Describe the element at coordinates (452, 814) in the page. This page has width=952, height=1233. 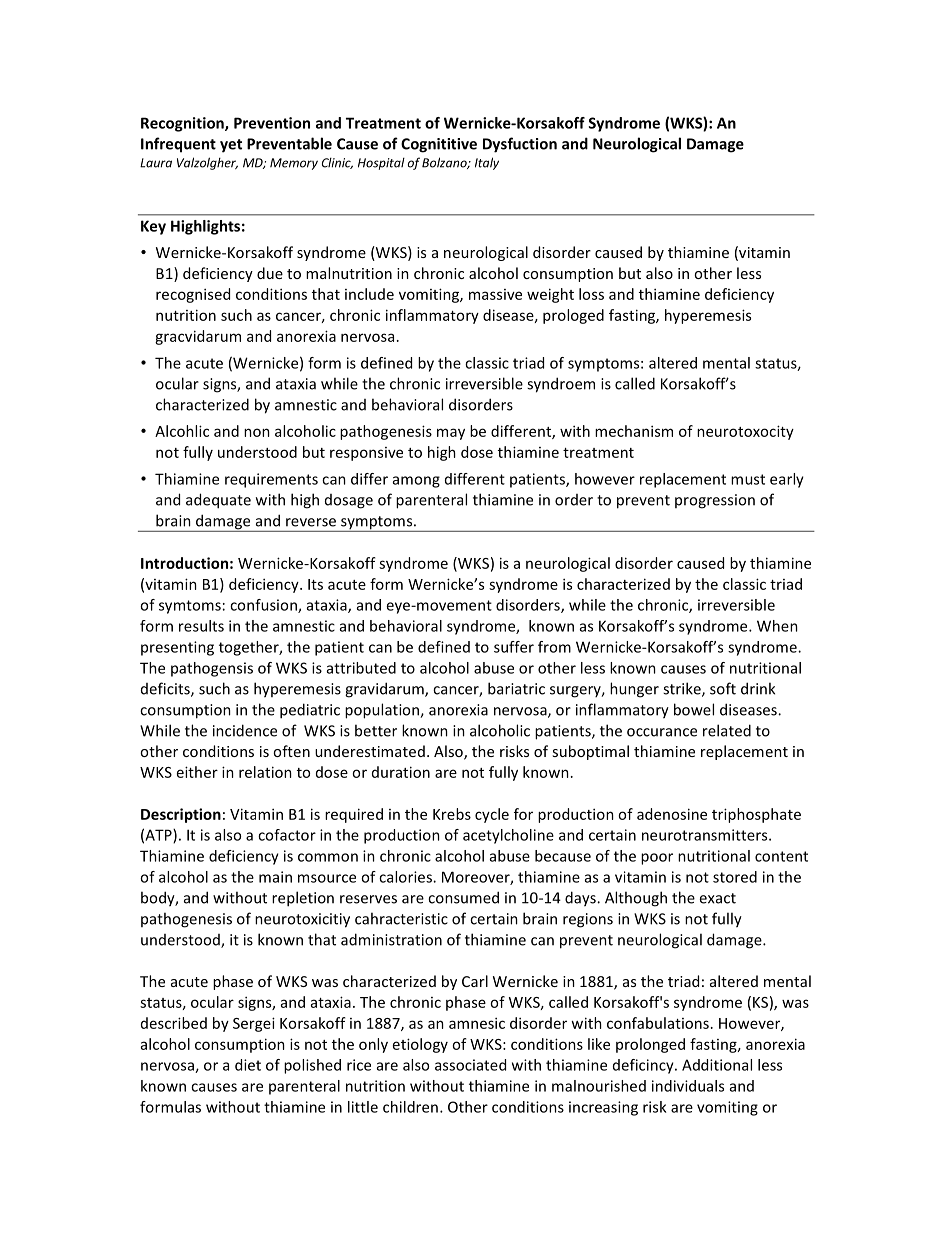
I see `Krebs` at that location.
